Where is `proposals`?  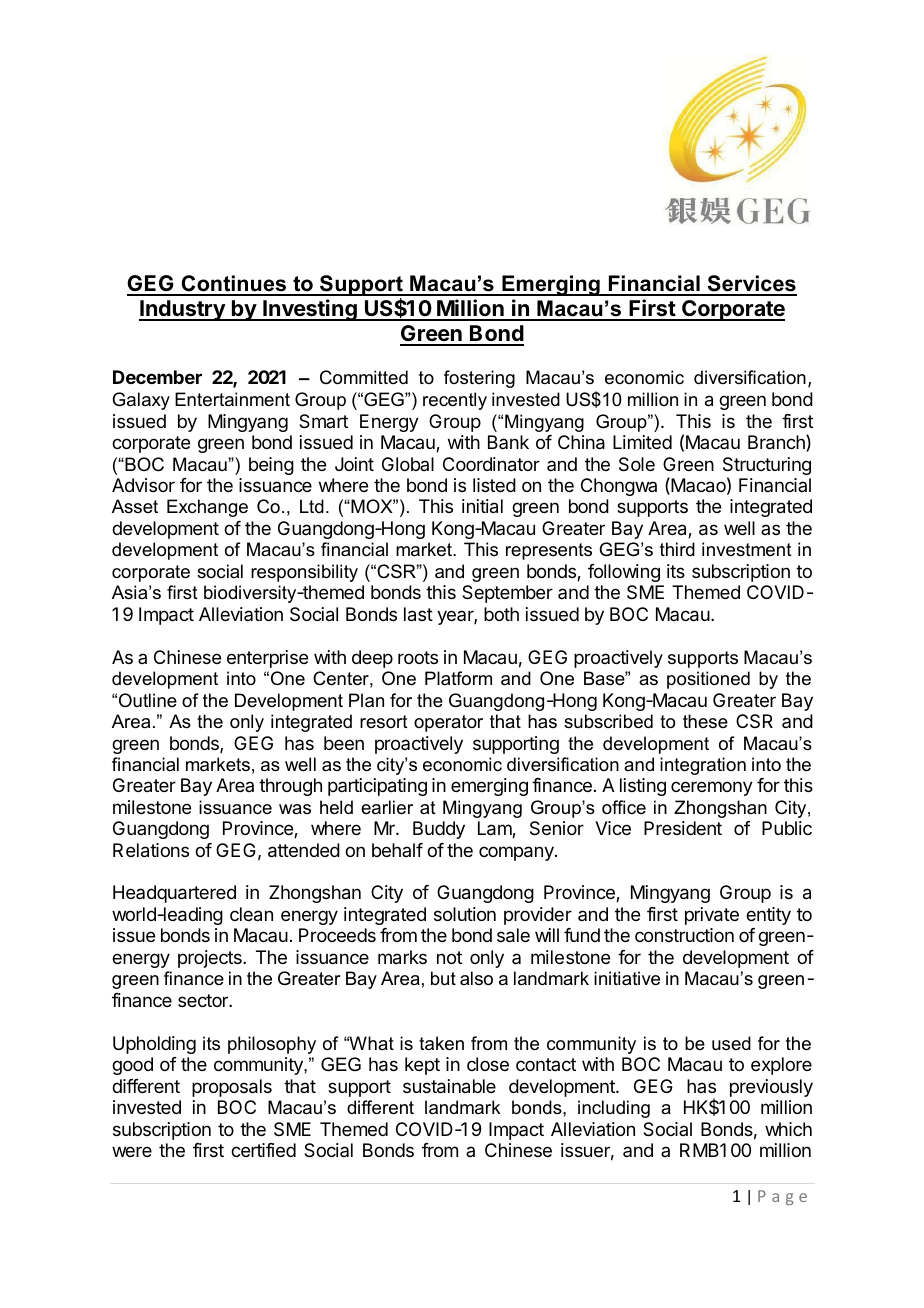 proposals is located at coordinates (232, 1088).
